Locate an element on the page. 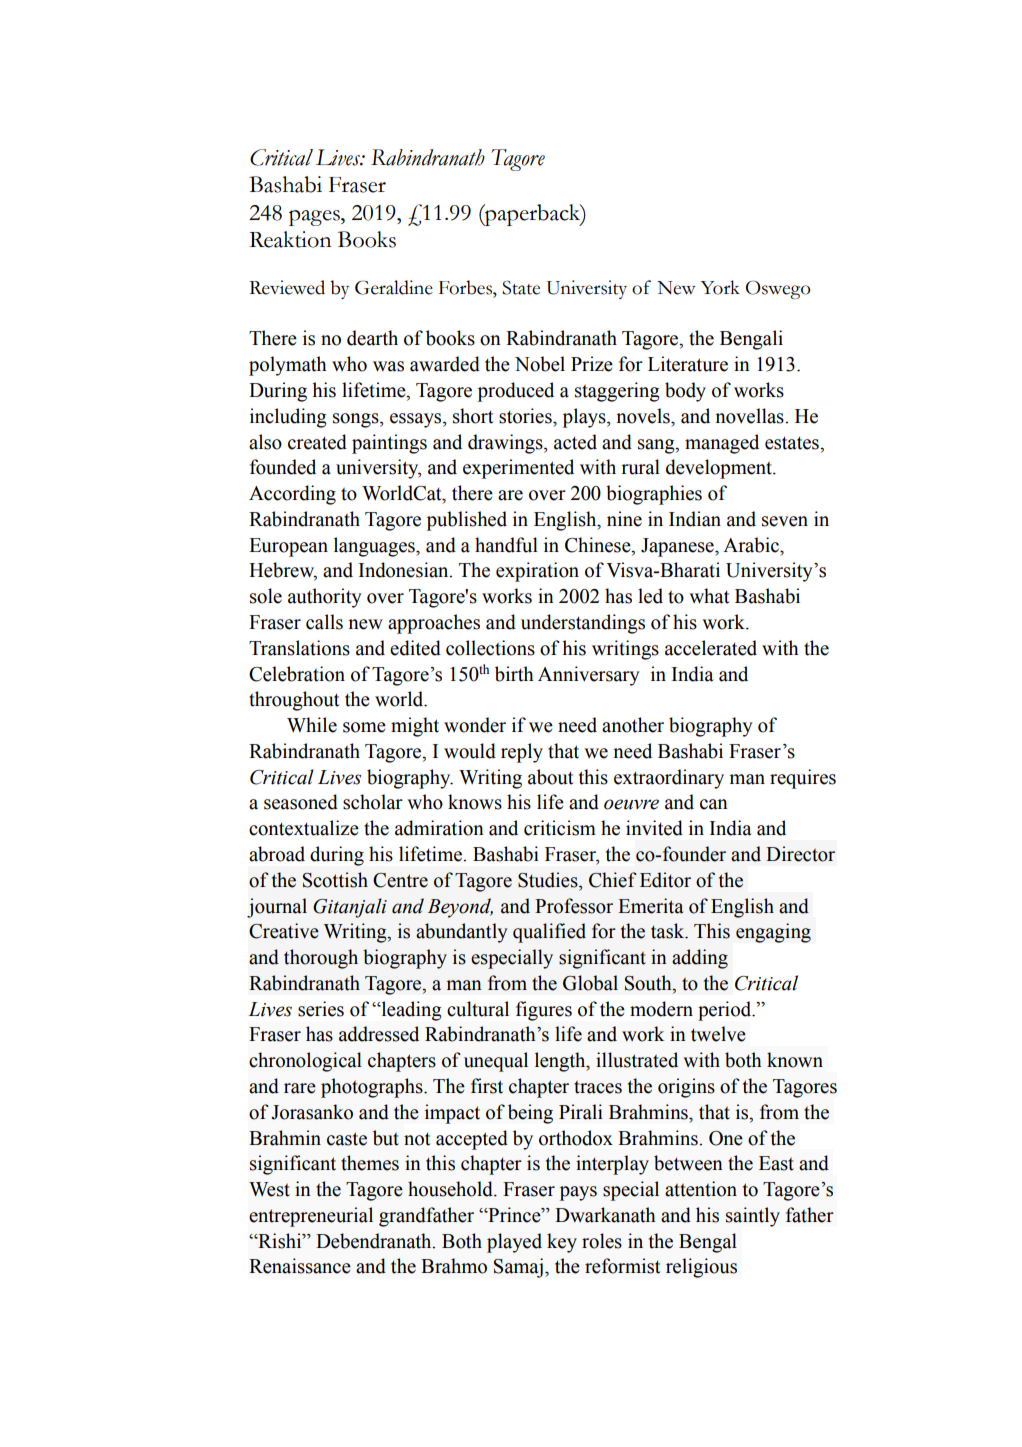 This image has height=1447, width=1022. York is located at coordinates (720, 287).
